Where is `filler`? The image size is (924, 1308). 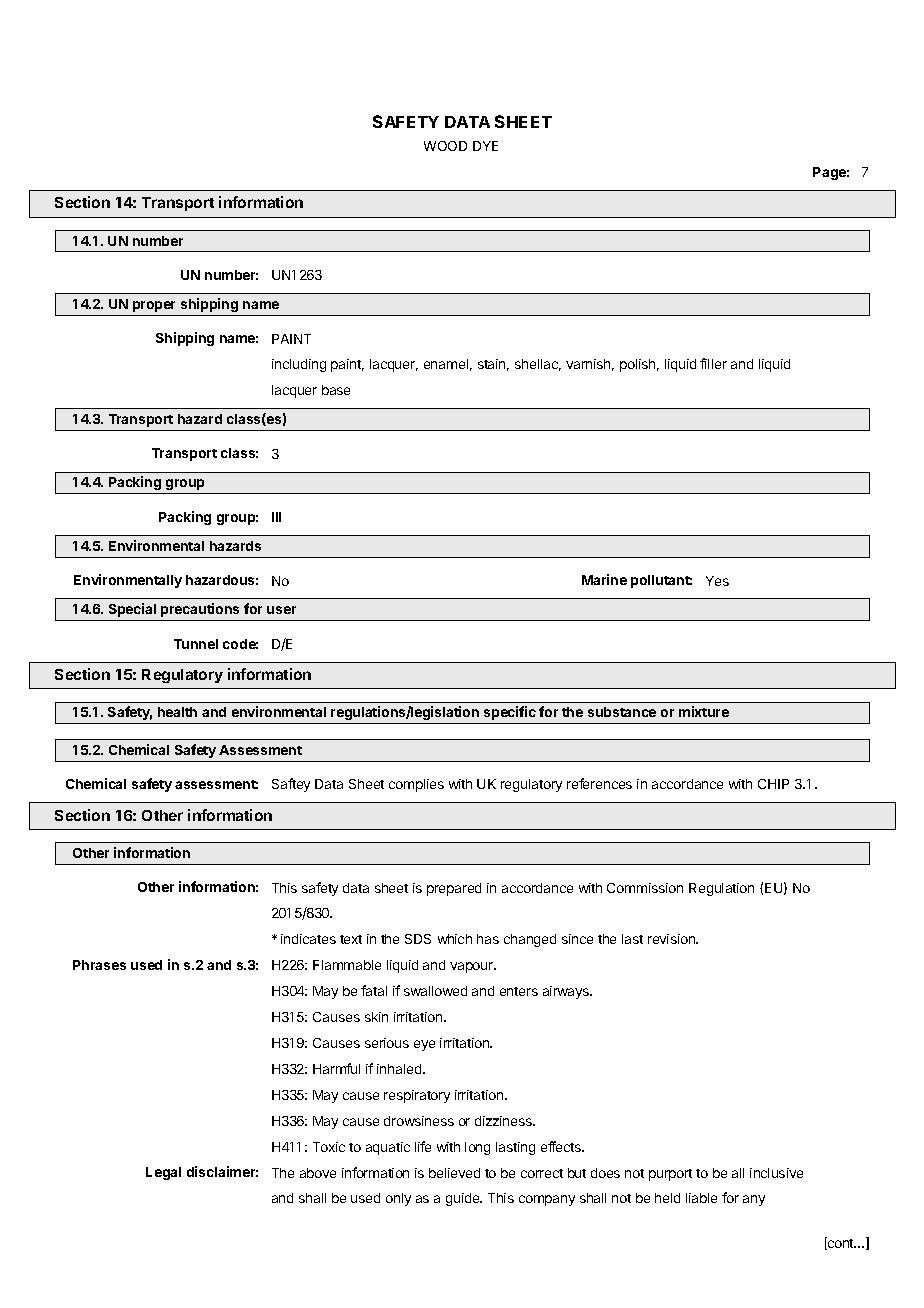
filler is located at coordinates (713, 363).
